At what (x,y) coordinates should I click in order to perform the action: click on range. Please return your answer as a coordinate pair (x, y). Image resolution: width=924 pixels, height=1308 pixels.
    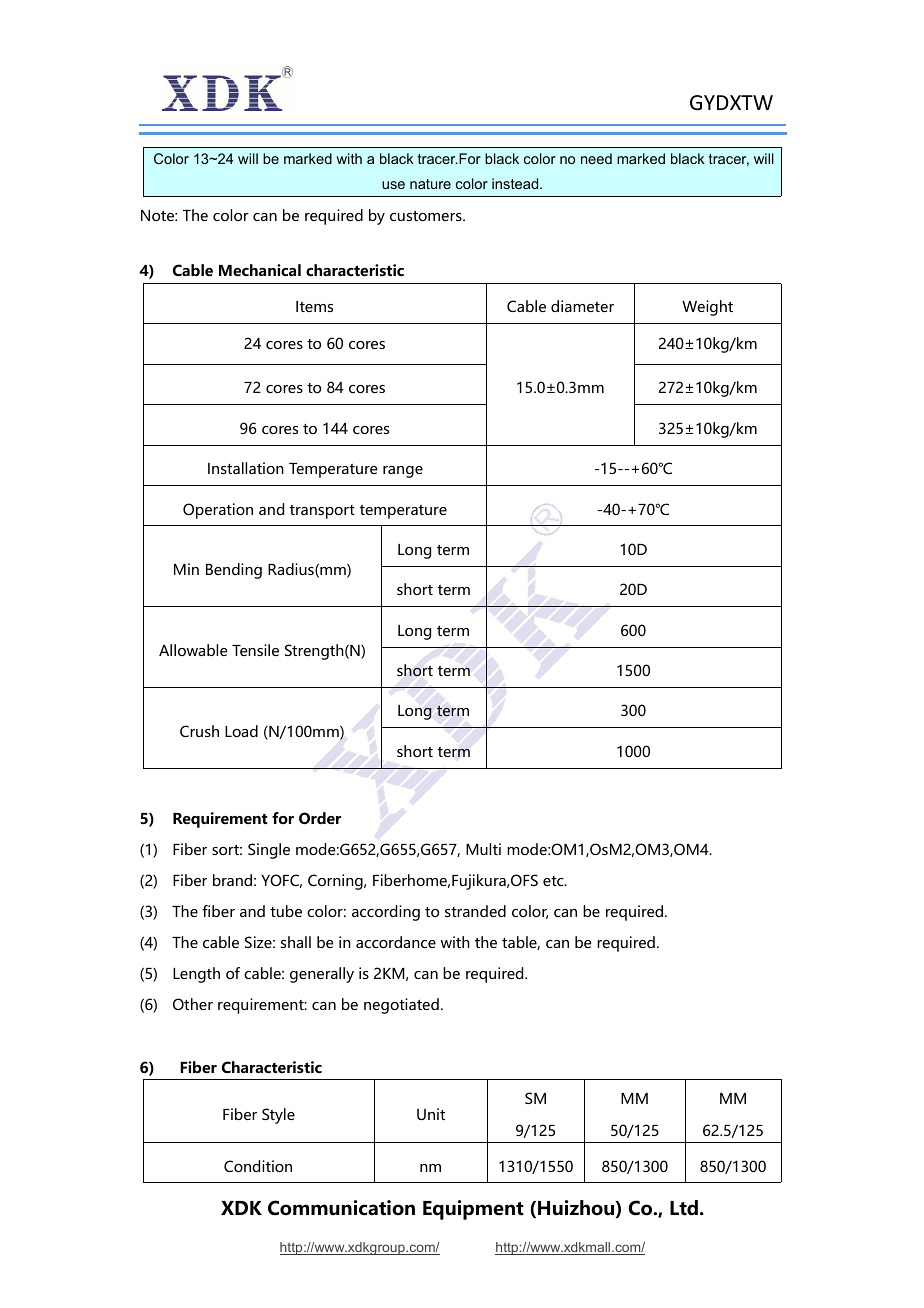
    Looking at the image, I should click on (403, 472).
